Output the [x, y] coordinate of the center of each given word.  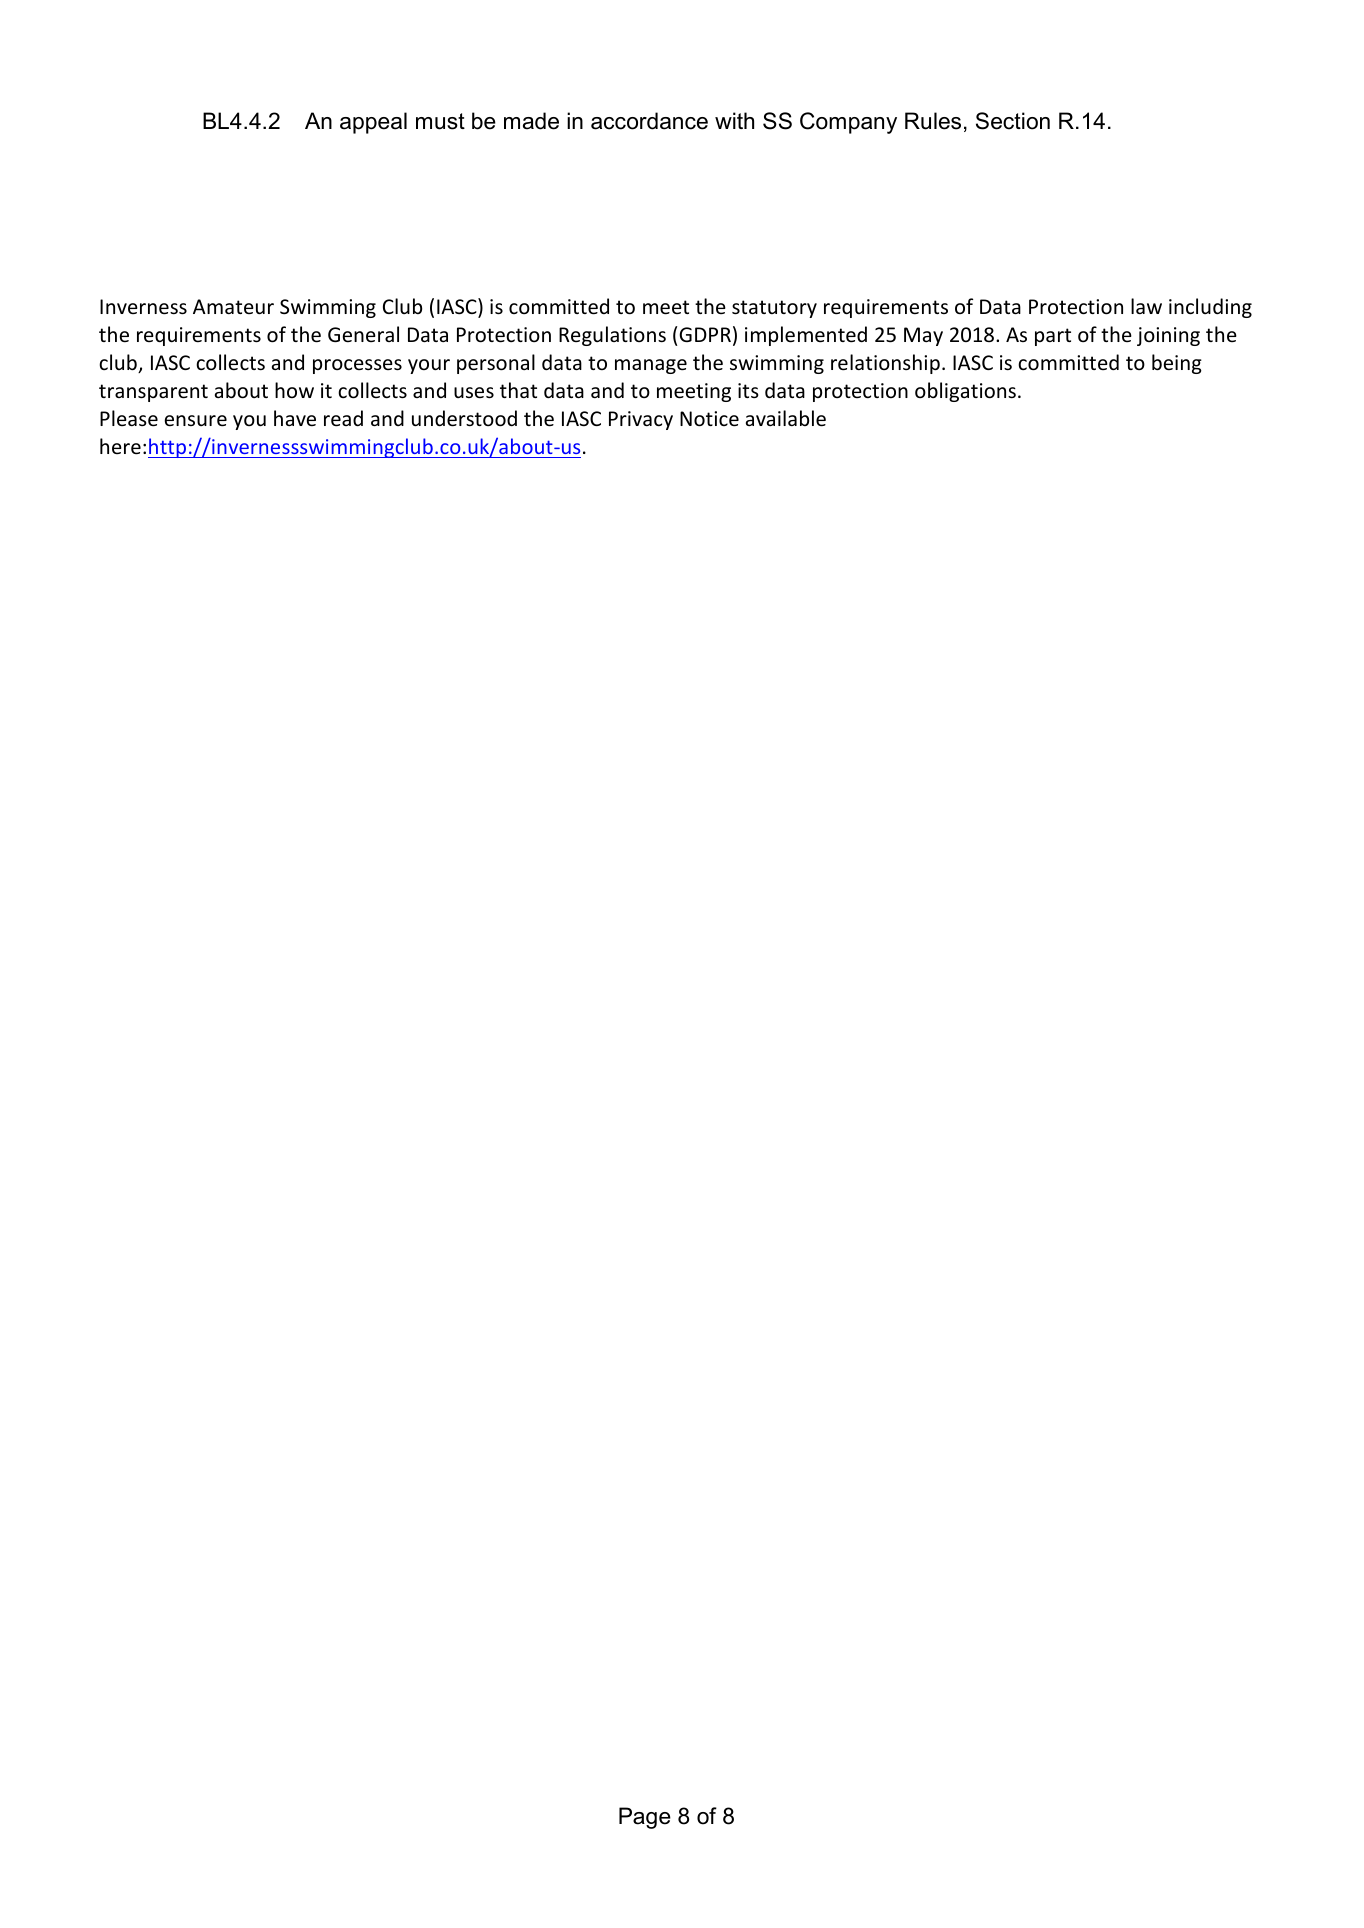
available [786, 418]
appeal [373, 123]
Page [645, 1818]
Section [1013, 121]
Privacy [641, 420]
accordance [649, 121]
